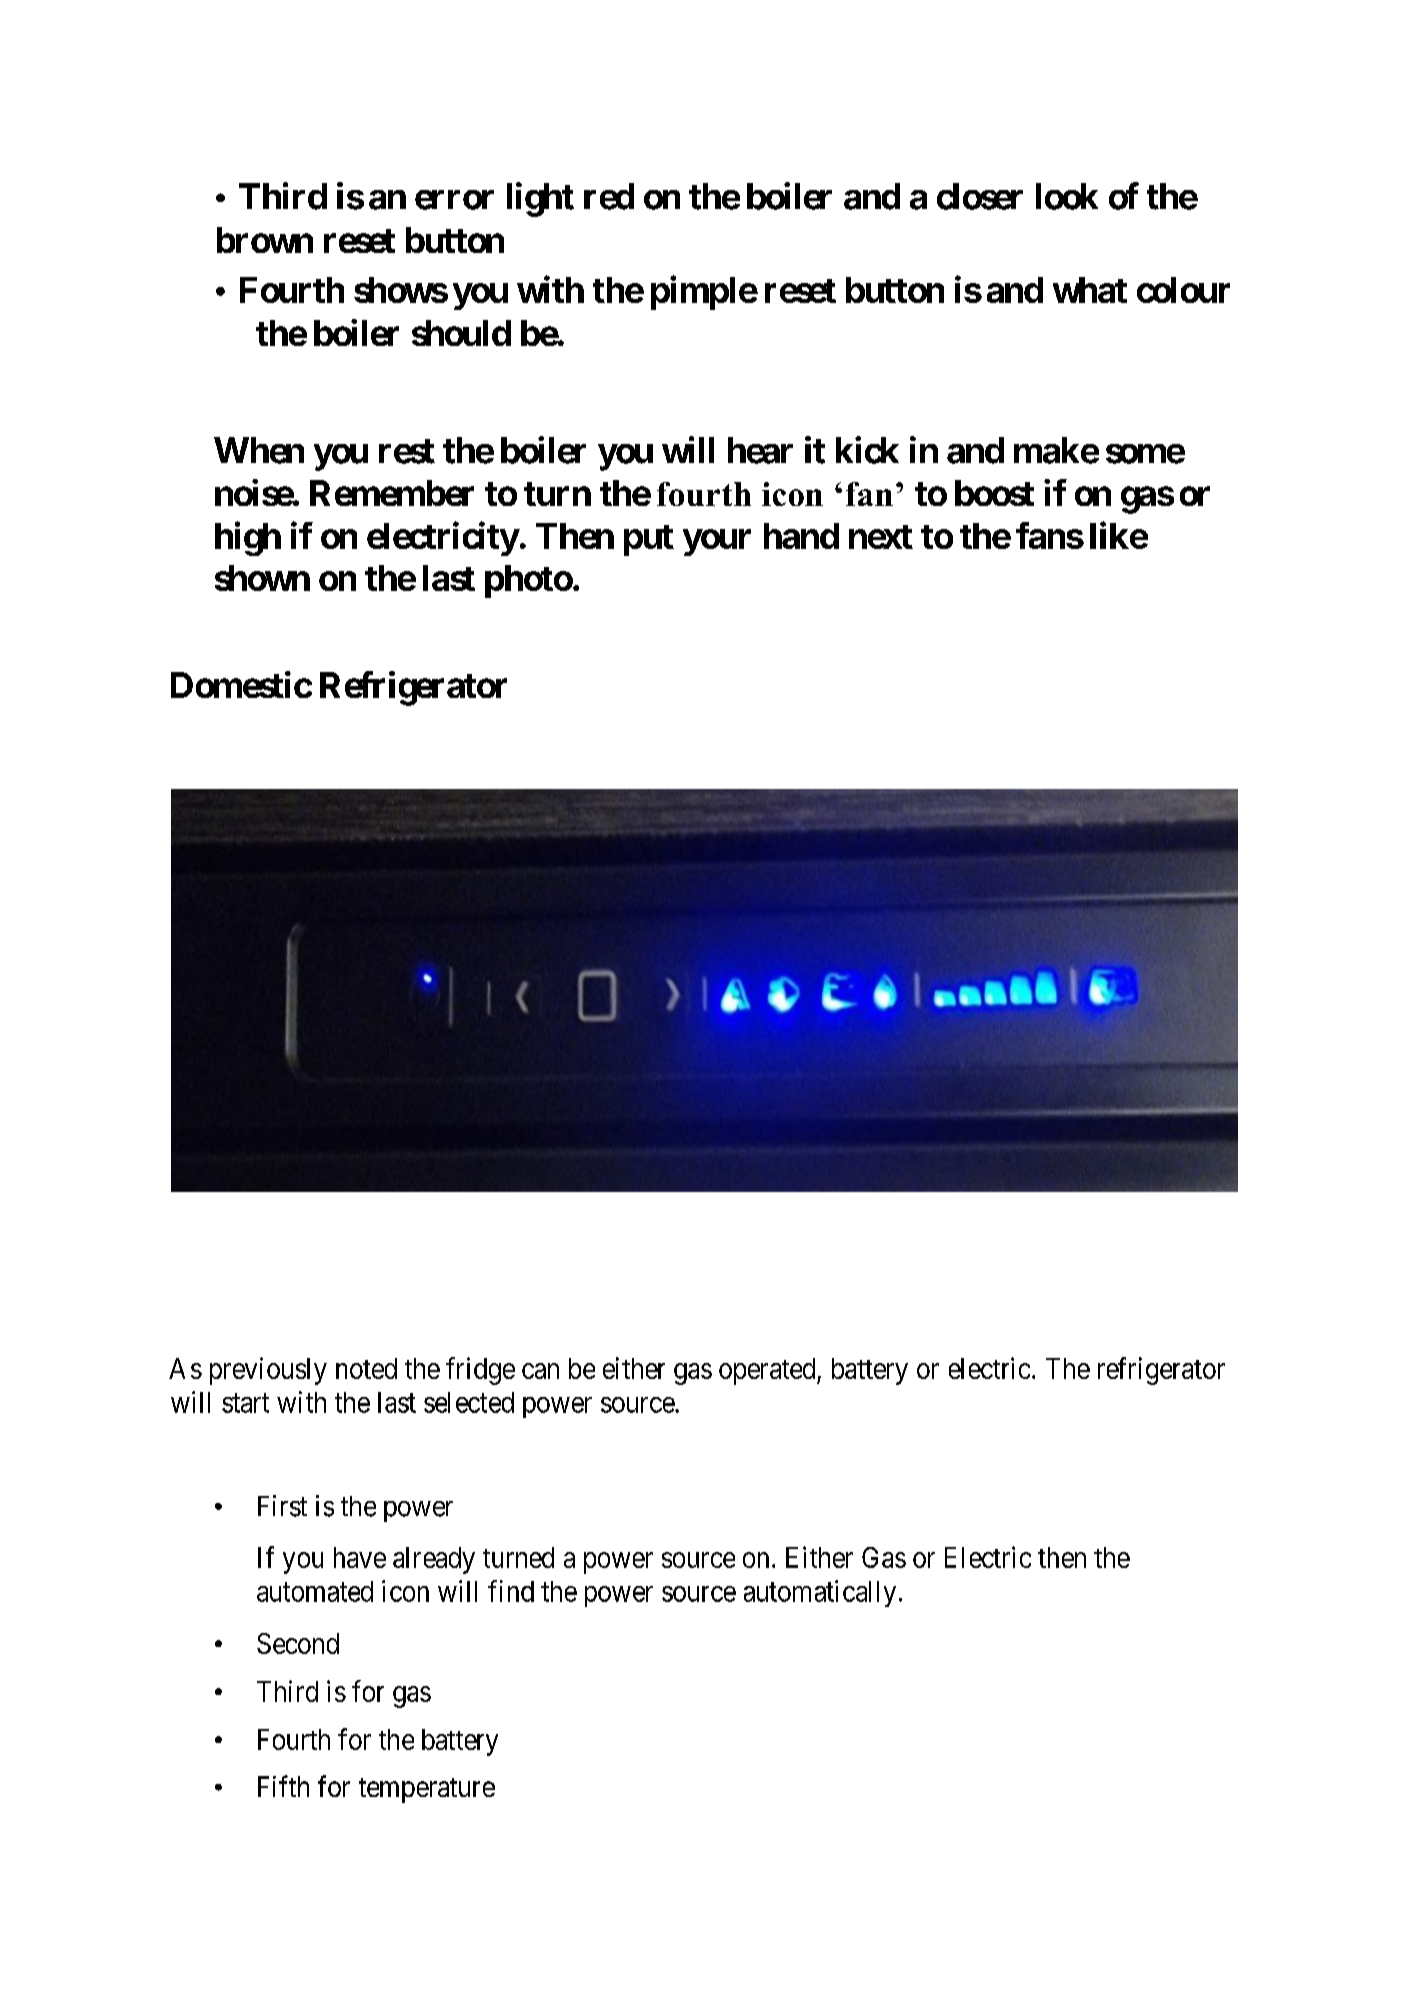 Image resolution: width=1410 pixels, height=1995 pixels. I want to click on temperature, so click(427, 1790).
